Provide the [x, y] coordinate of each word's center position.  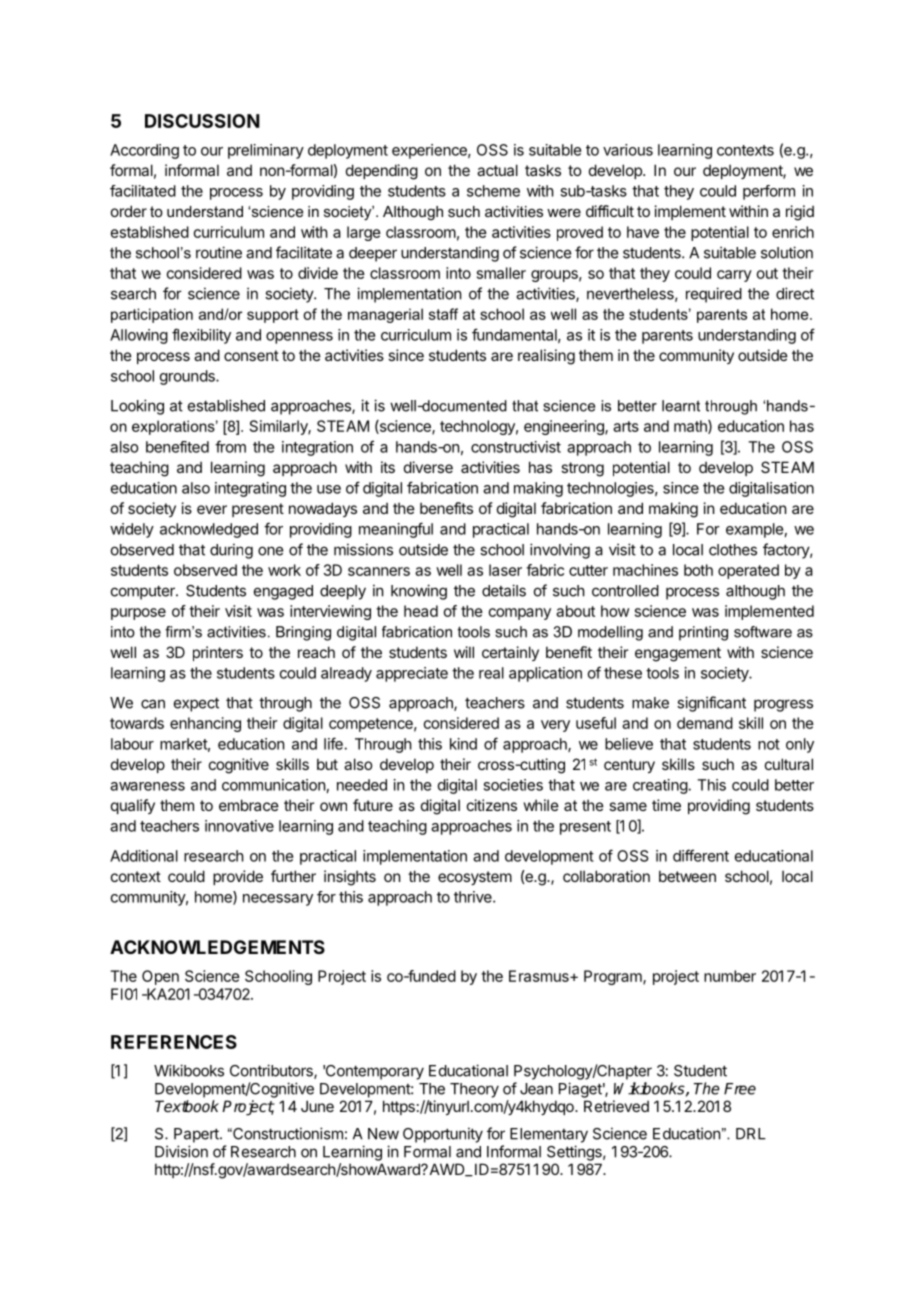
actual [497, 170]
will [464, 652]
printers [218, 653]
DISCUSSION [202, 121]
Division [181, 1151]
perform [769, 192]
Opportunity [443, 1135]
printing [703, 633]
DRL [751, 1134]
